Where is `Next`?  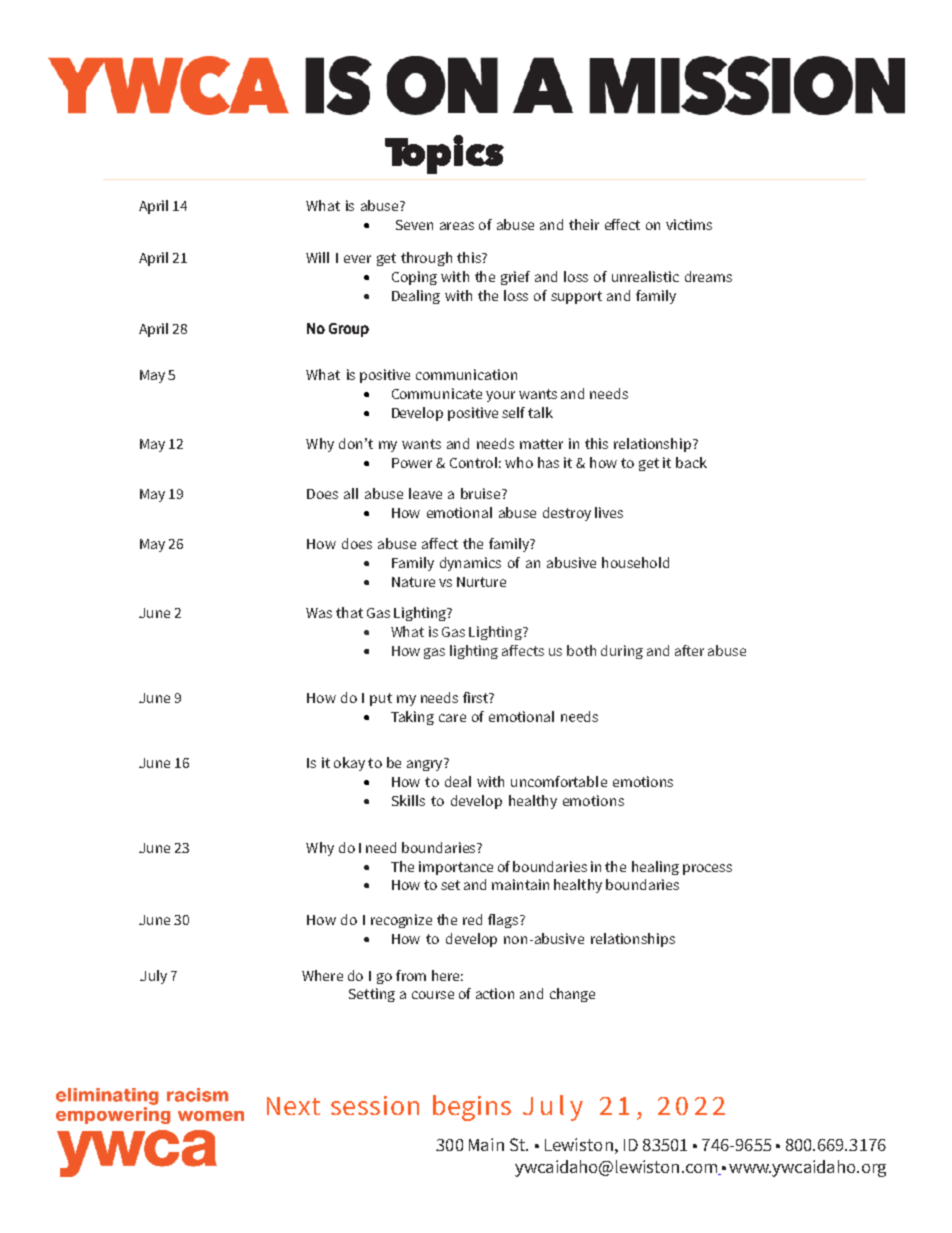 Next is located at coordinates (293, 1106).
